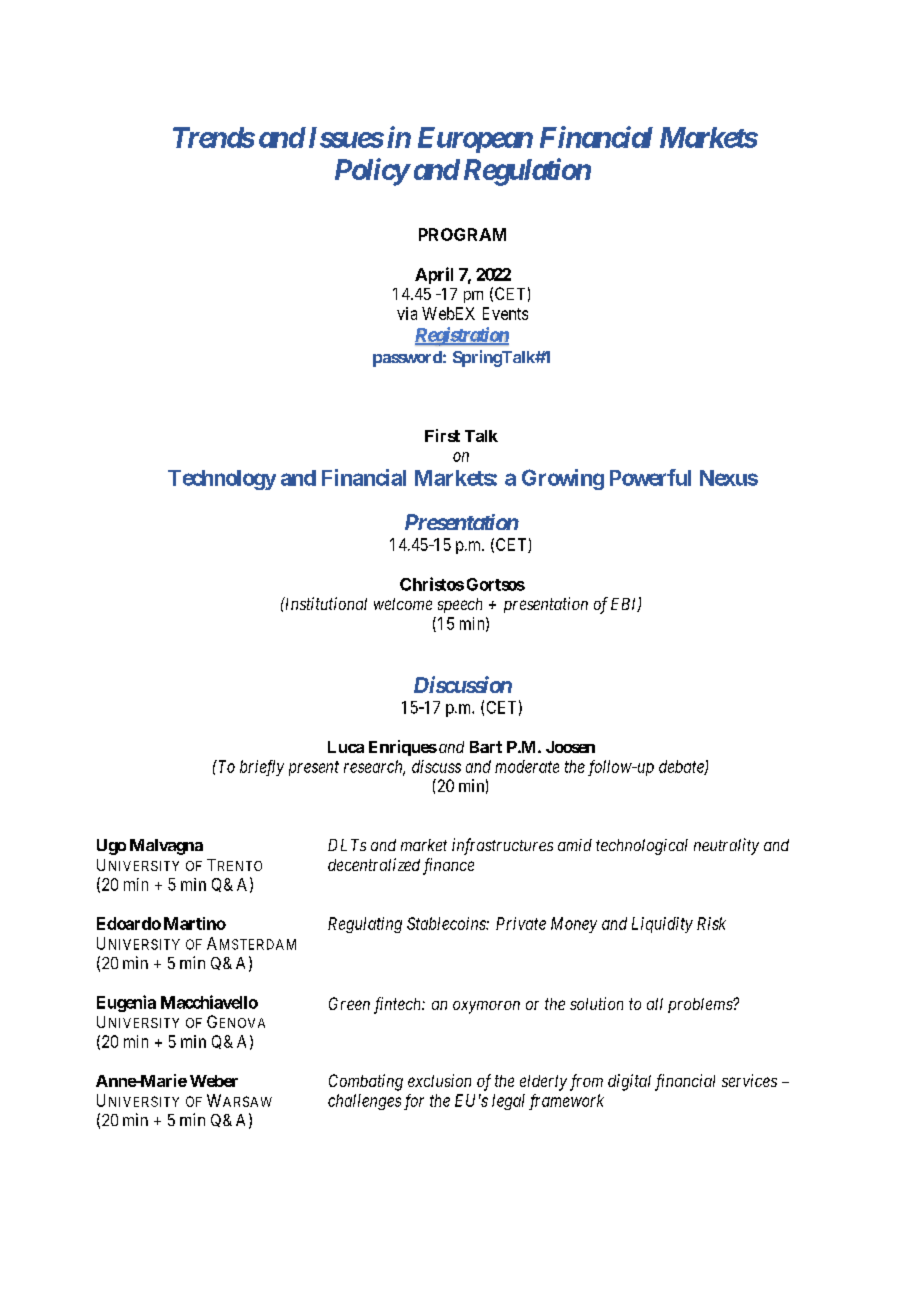 The width and height of the page is (924, 1308). I want to click on Weber, so click(214, 1081).
